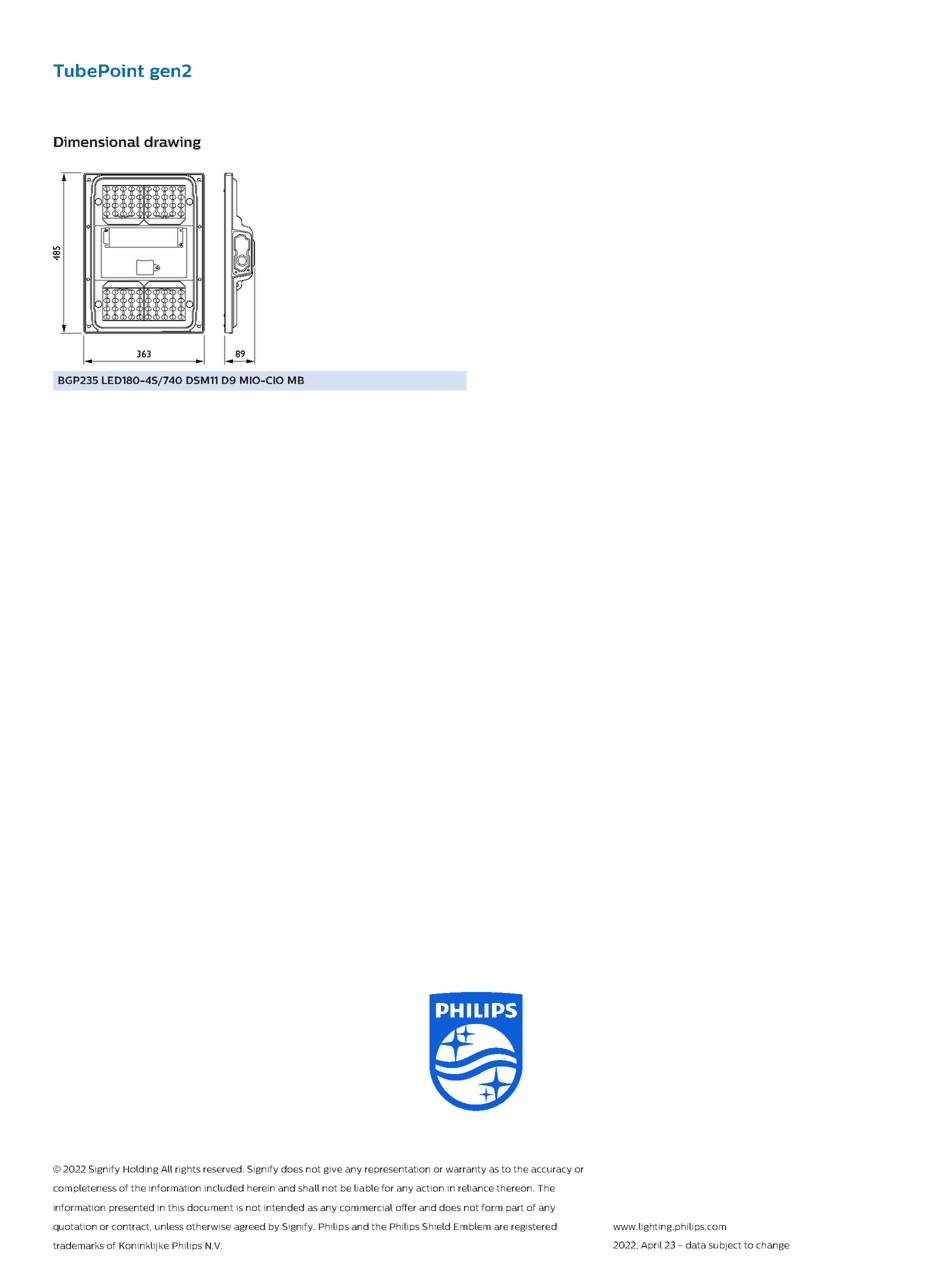  What do you see at coordinates (515, 1188) in the document?
I see `thereon` at bounding box center [515, 1188].
